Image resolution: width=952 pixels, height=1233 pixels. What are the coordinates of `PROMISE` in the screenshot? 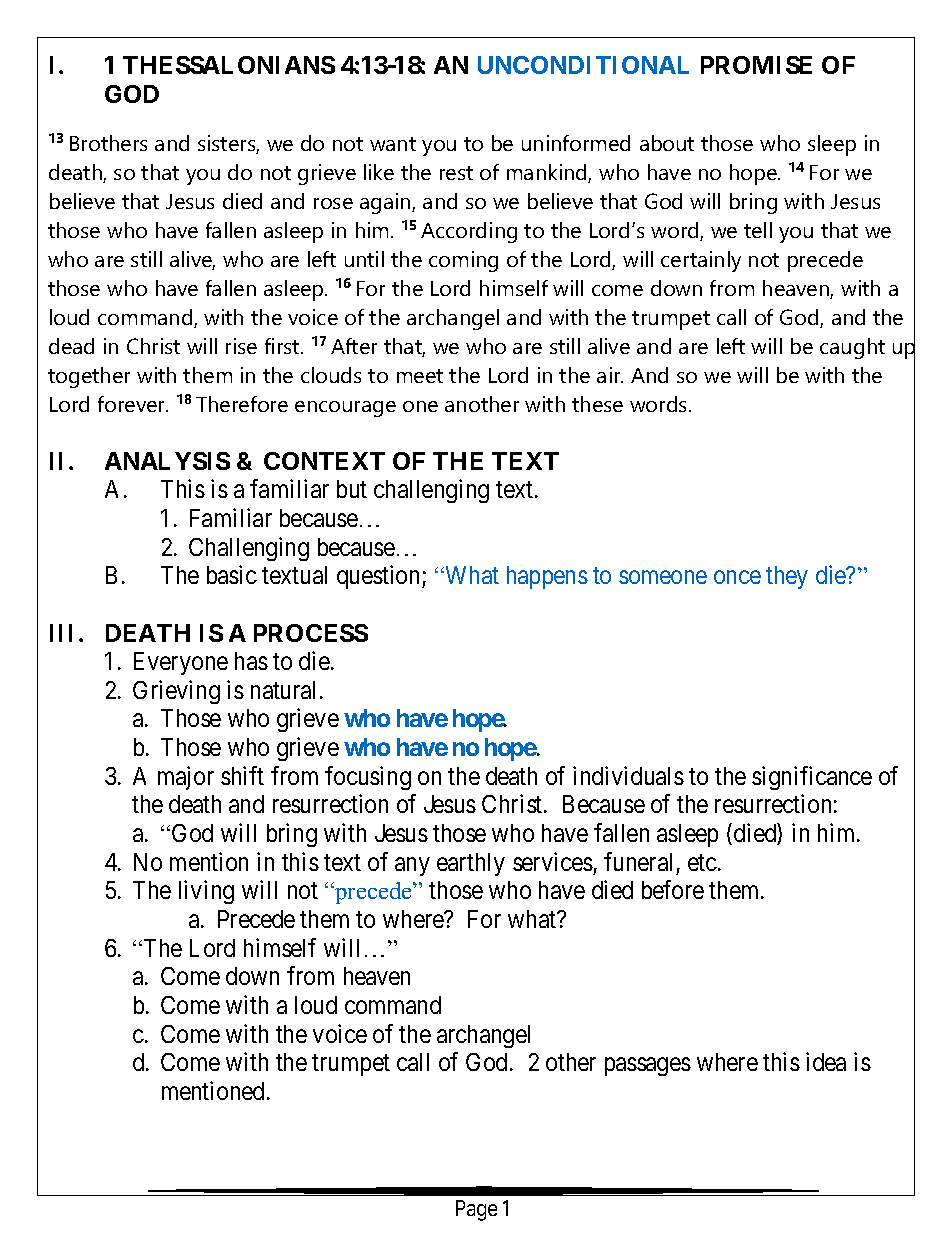 It's located at (756, 65).
